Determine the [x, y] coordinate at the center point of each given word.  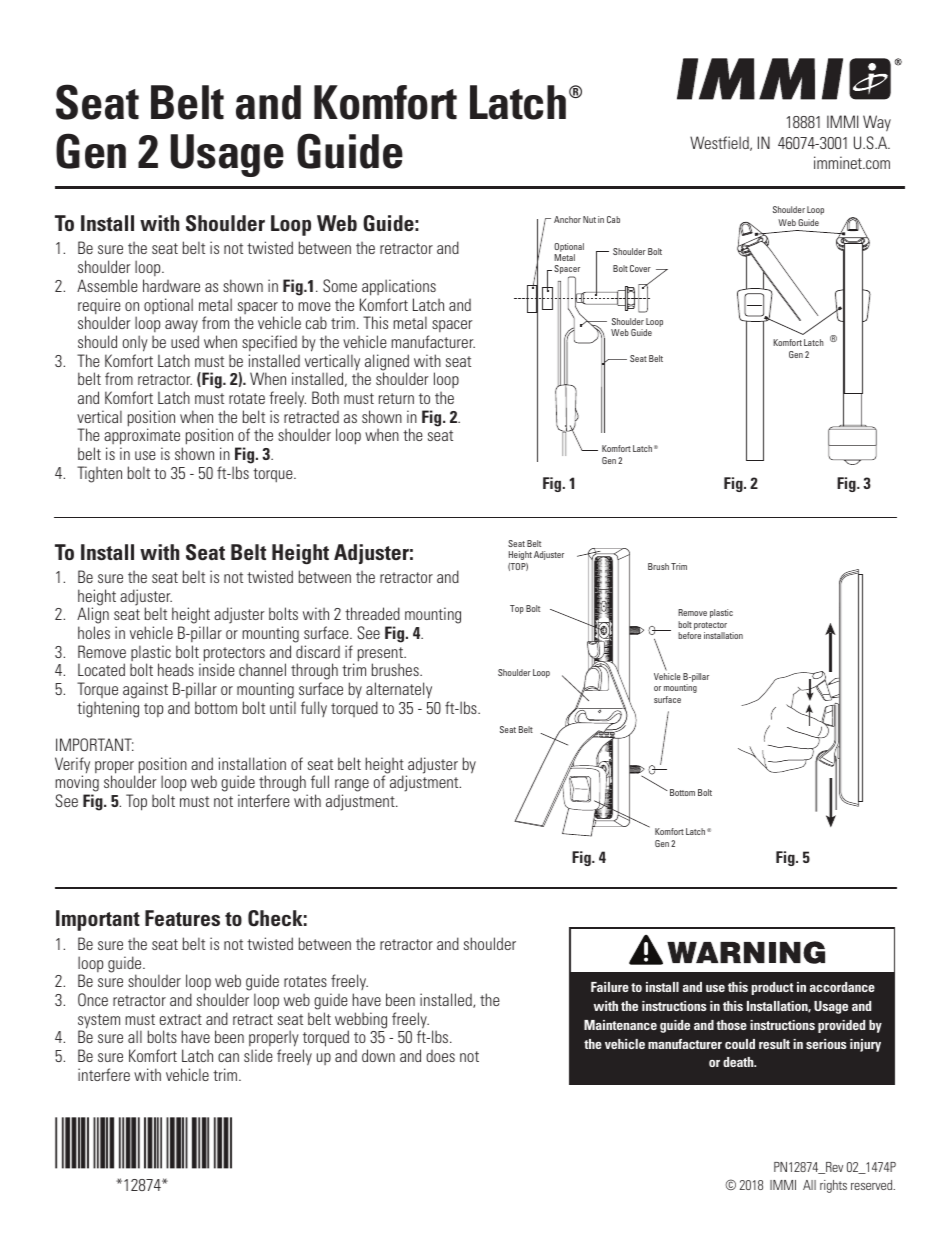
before [689, 635]
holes [94, 632]
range [352, 787]
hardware [171, 285]
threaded [372, 613]
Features [182, 918]
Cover [640, 268]
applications [399, 287]
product [772, 988]
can [228, 1057]
